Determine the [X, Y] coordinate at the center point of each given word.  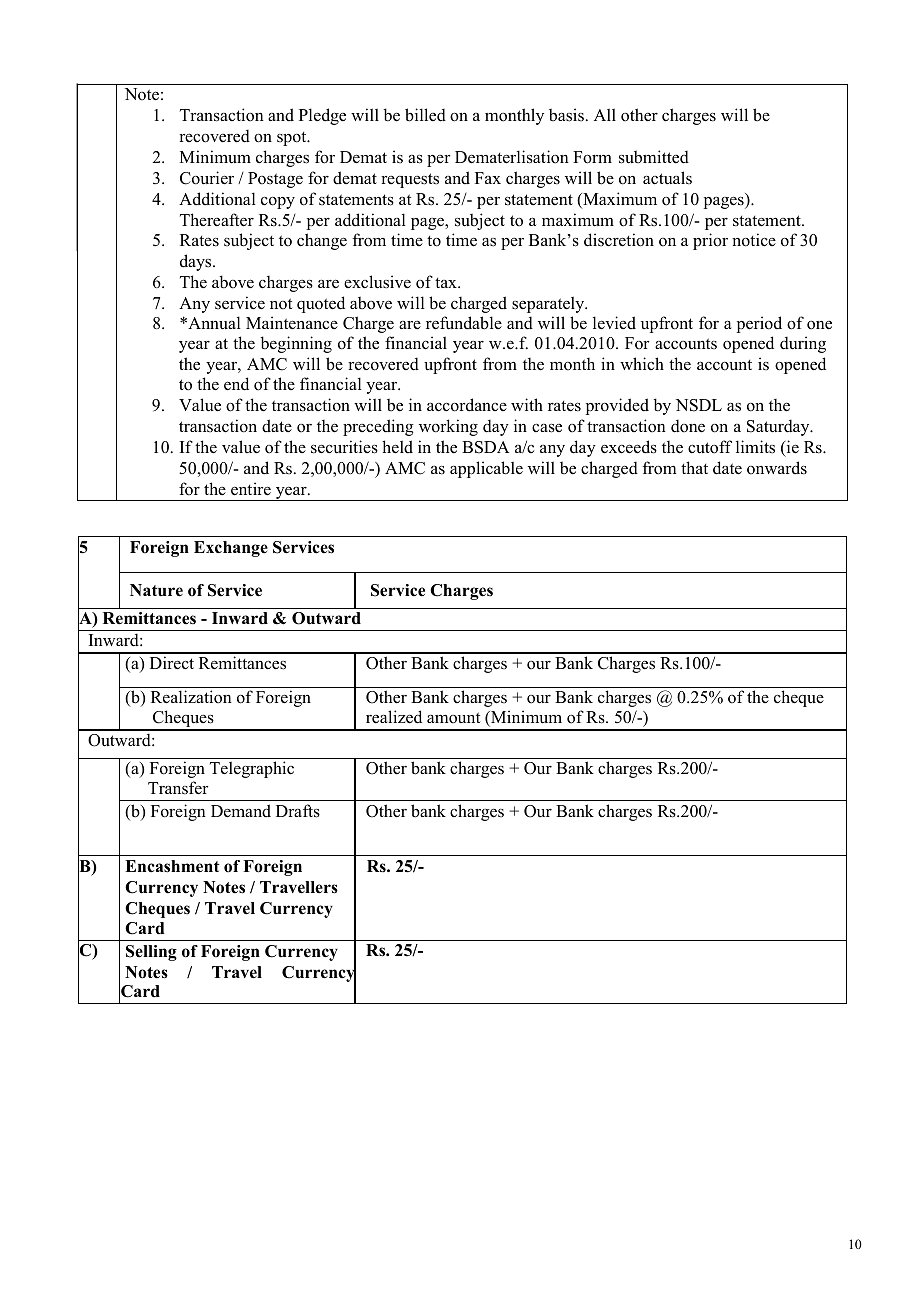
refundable [464, 323]
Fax [488, 178]
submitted [654, 157]
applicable [486, 469]
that [694, 467]
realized [394, 717]
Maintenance [292, 323]
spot [293, 139]
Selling [151, 953]
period [759, 324]
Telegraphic [252, 769]
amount [453, 718]
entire [251, 489]
